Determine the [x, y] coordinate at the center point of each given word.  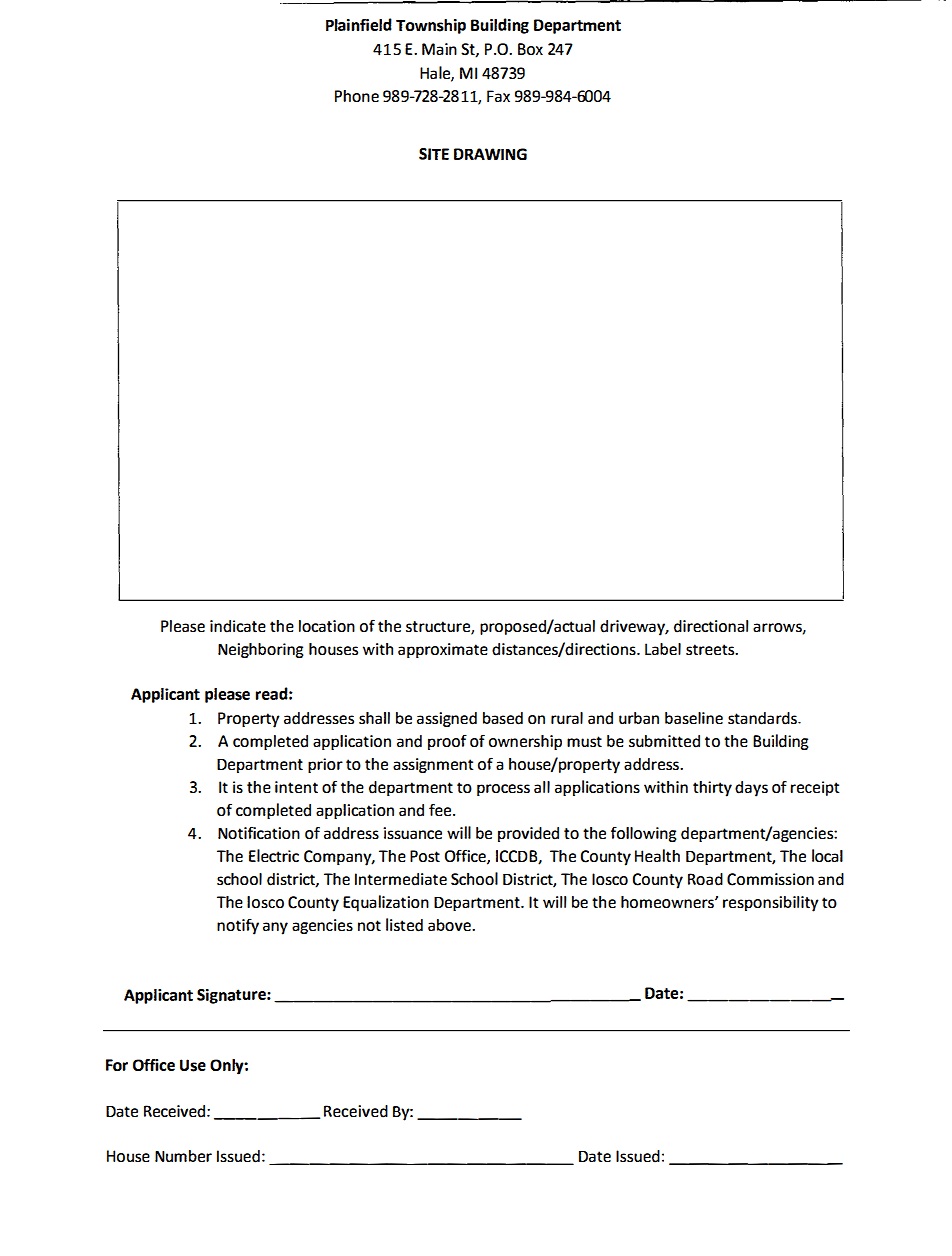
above [450, 925]
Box [530, 49]
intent [296, 787]
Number [183, 1156]
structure [439, 628]
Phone [357, 96]
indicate [238, 626]
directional [711, 626]
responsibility [771, 904]
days [751, 789]
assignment [433, 765]
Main [439, 49]
